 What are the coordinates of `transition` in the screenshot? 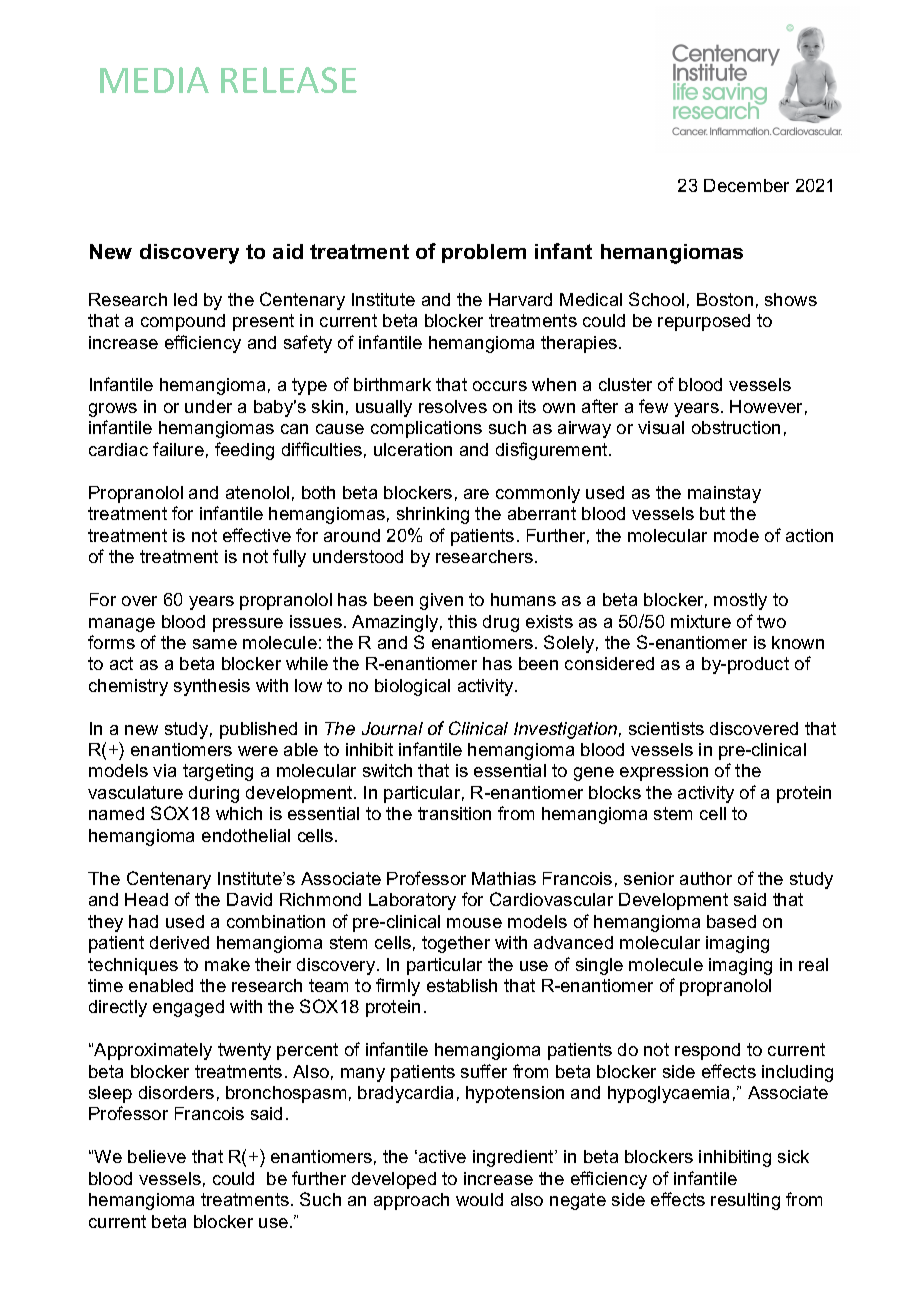 It's located at (454, 813).
